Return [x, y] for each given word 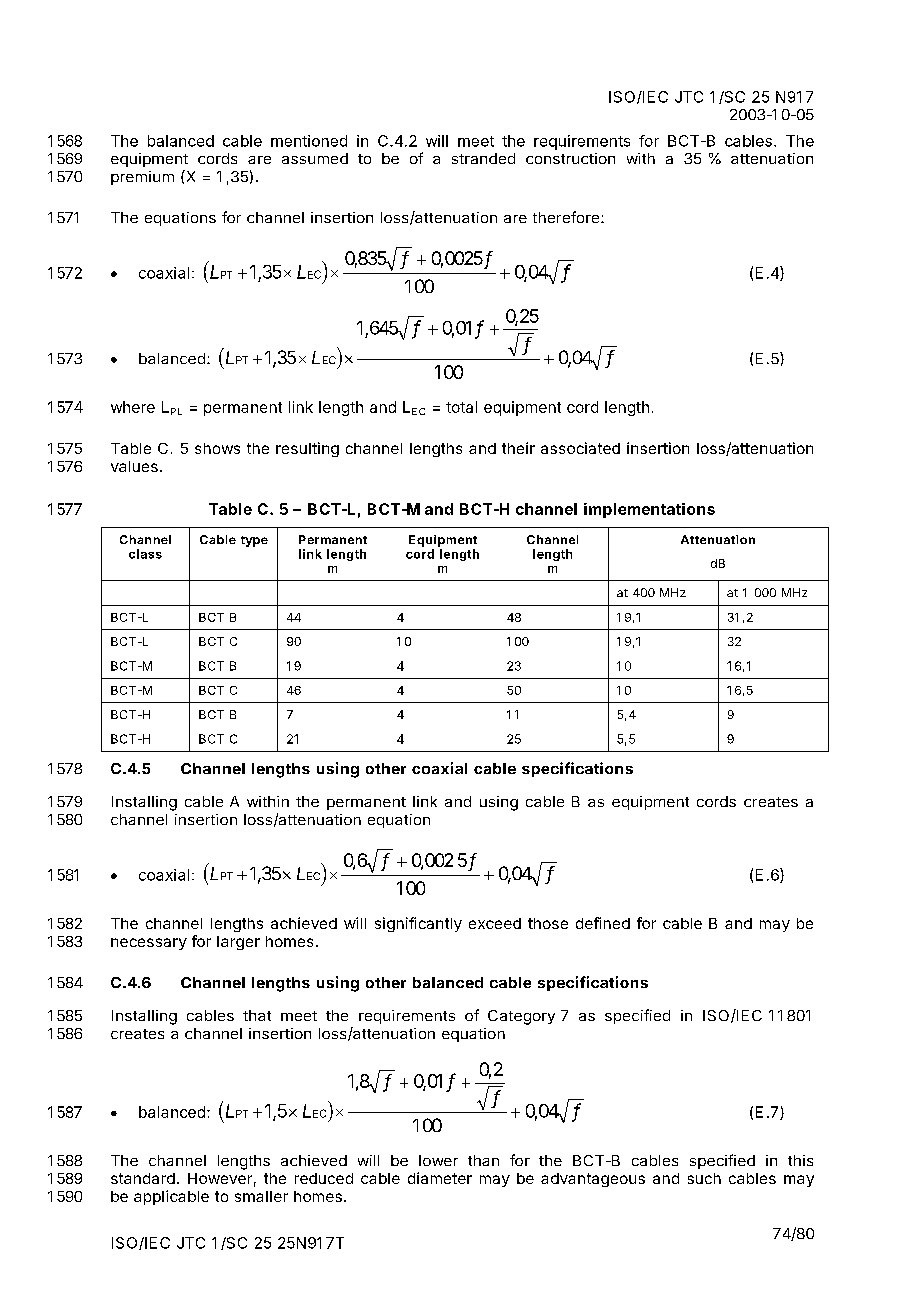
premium [142, 178]
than [483, 1160]
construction [570, 158]
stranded [483, 158]
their [518, 448]
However [220, 1178]
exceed [495, 923]
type [254, 541]
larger [238, 943]
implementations [649, 510]
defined [603, 923]
